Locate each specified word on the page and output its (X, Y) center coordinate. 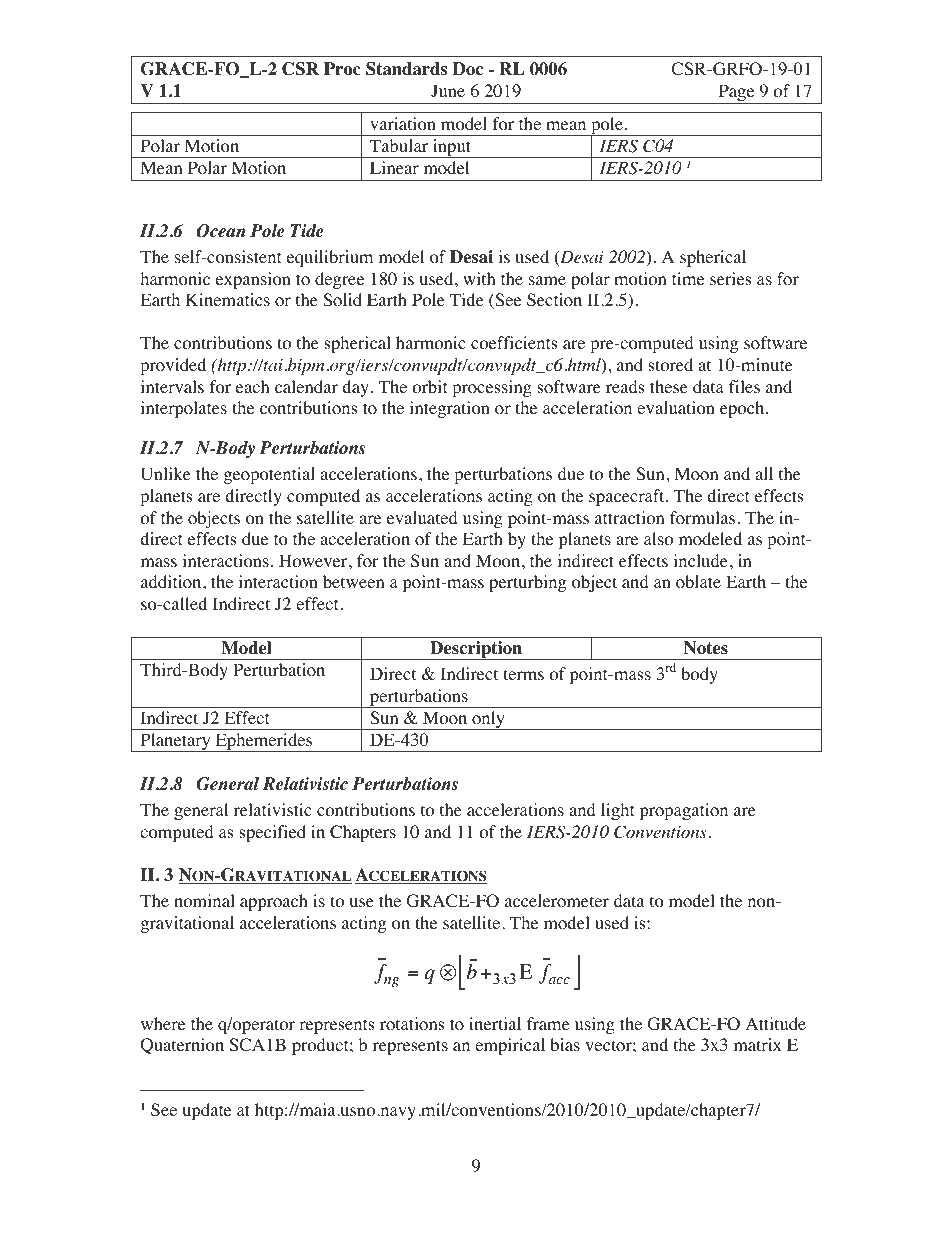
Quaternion (182, 1046)
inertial (495, 1023)
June (448, 90)
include (700, 560)
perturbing (528, 583)
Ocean (220, 231)
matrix (758, 1044)
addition (172, 582)
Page (736, 94)
